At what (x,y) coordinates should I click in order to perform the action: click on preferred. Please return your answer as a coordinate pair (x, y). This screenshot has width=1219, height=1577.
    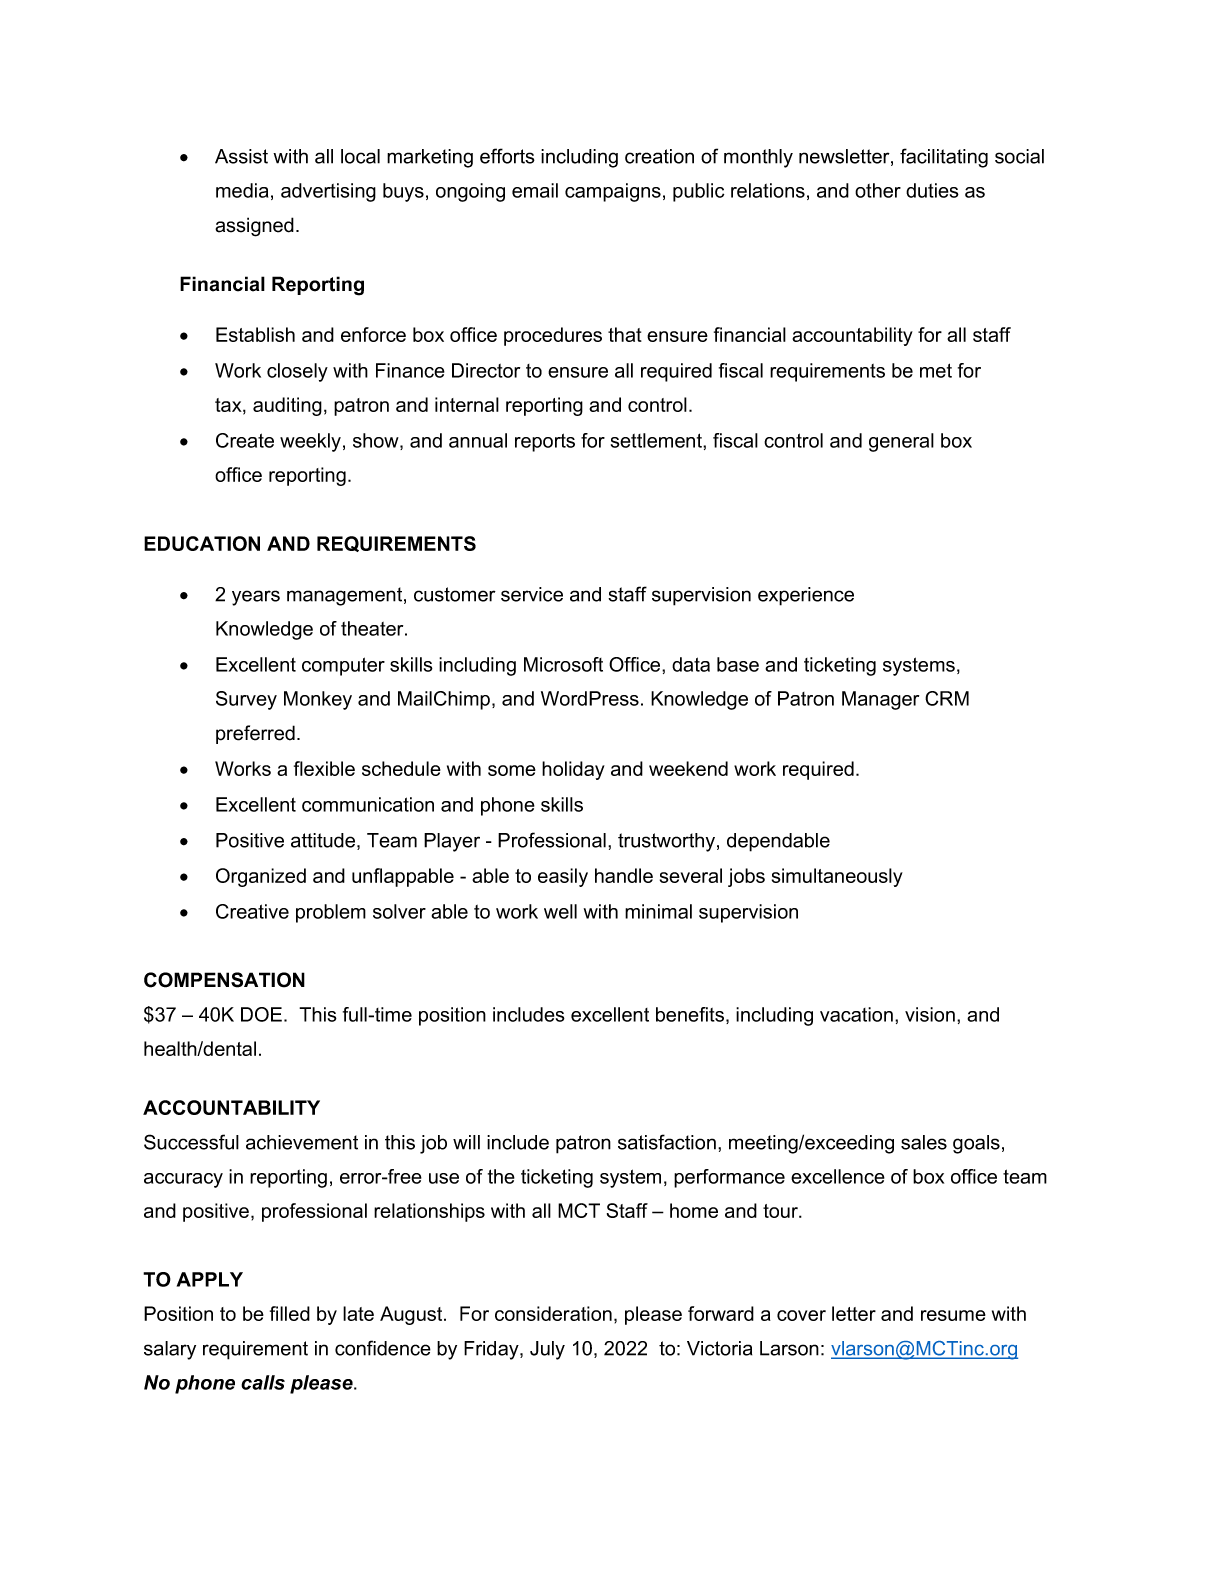
    Looking at the image, I should click on (255, 734).
